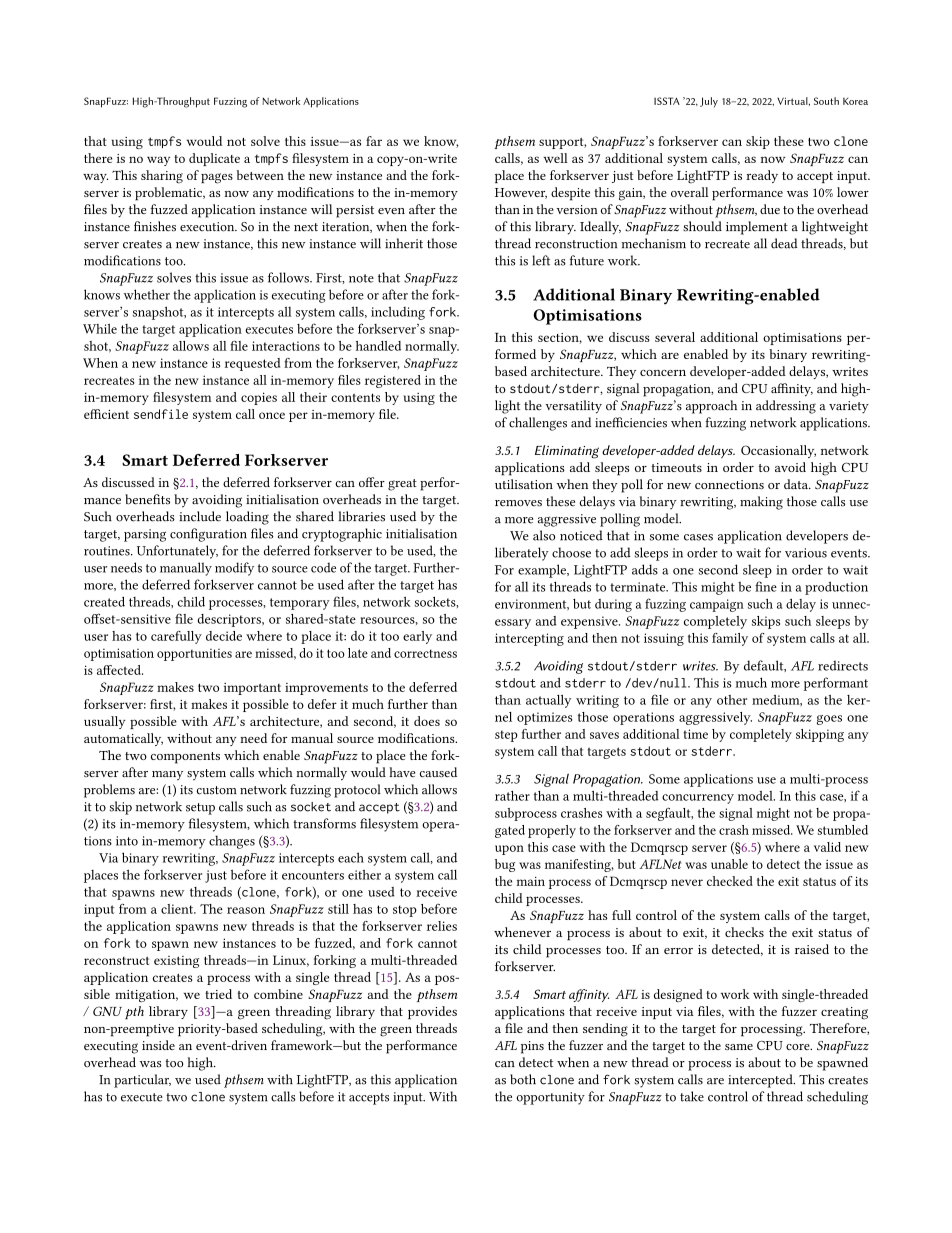  I want to click on upon, so click(509, 850).
